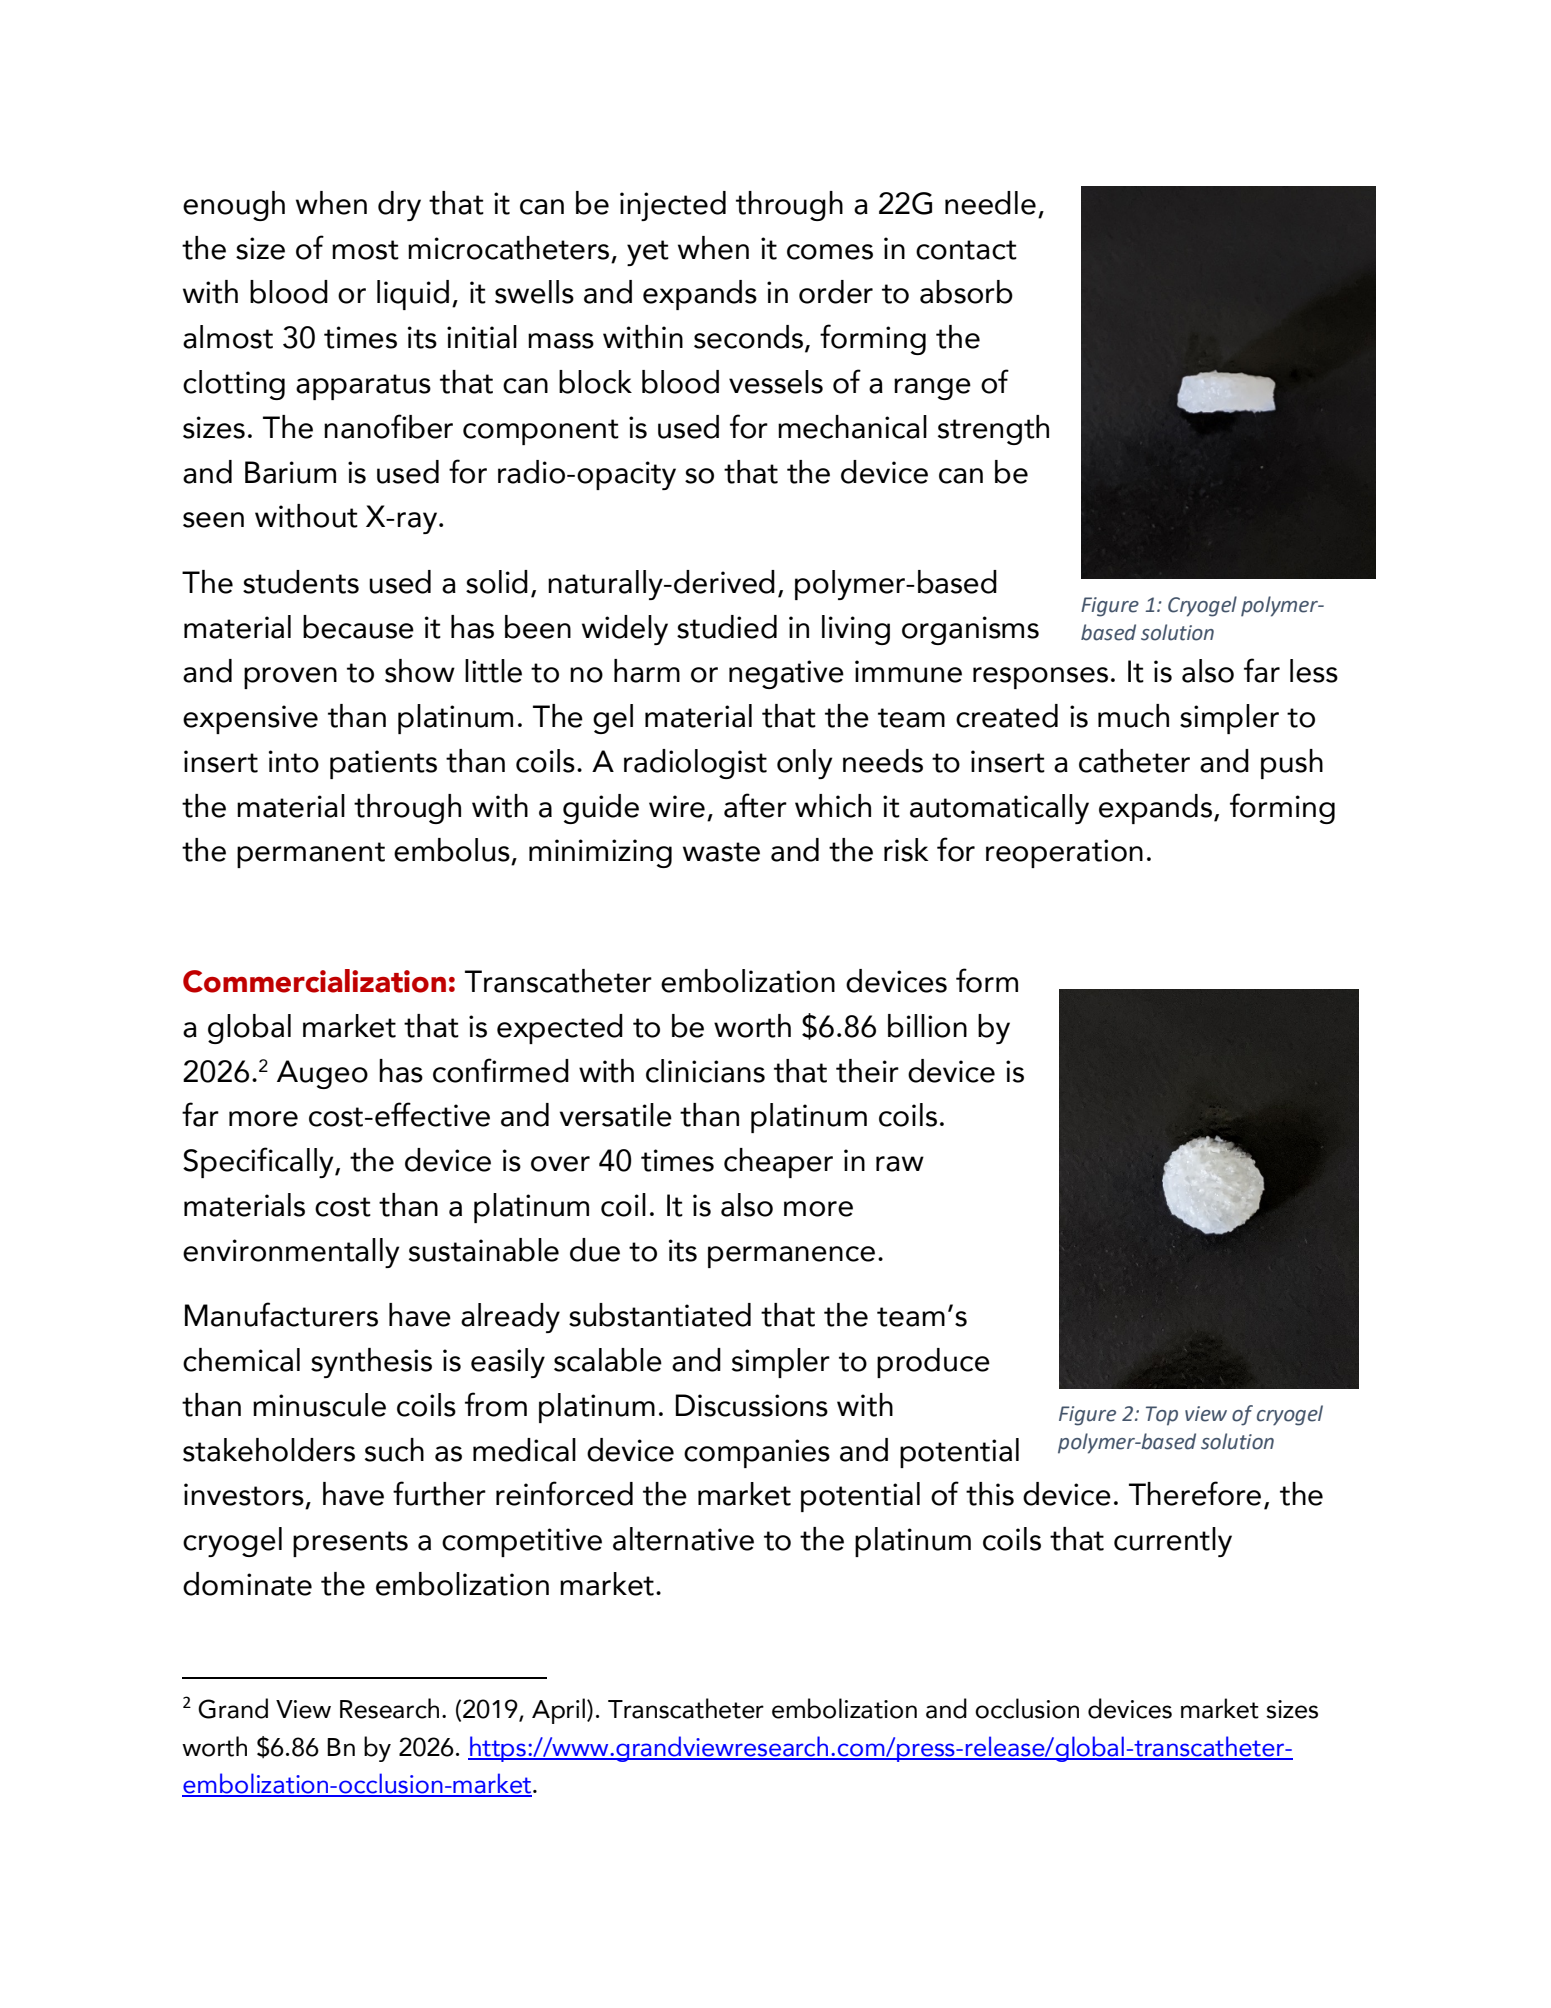 This screenshot has width=1551, height=2008. What do you see at coordinates (358, 627) in the screenshot?
I see `because` at bounding box center [358, 627].
